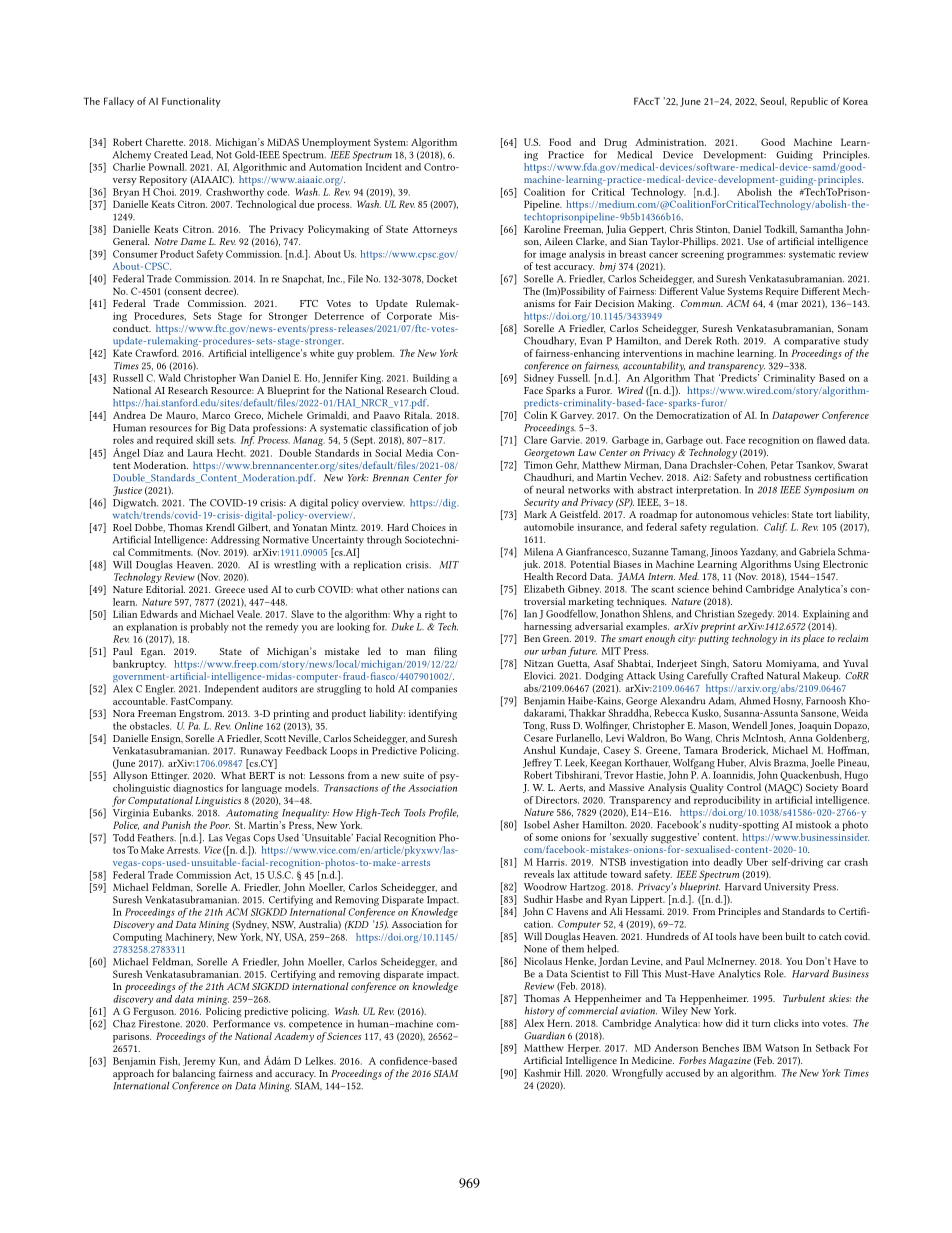 Image resolution: width=952 pixels, height=1233 pixels. I want to click on Functionality, so click(191, 102).
